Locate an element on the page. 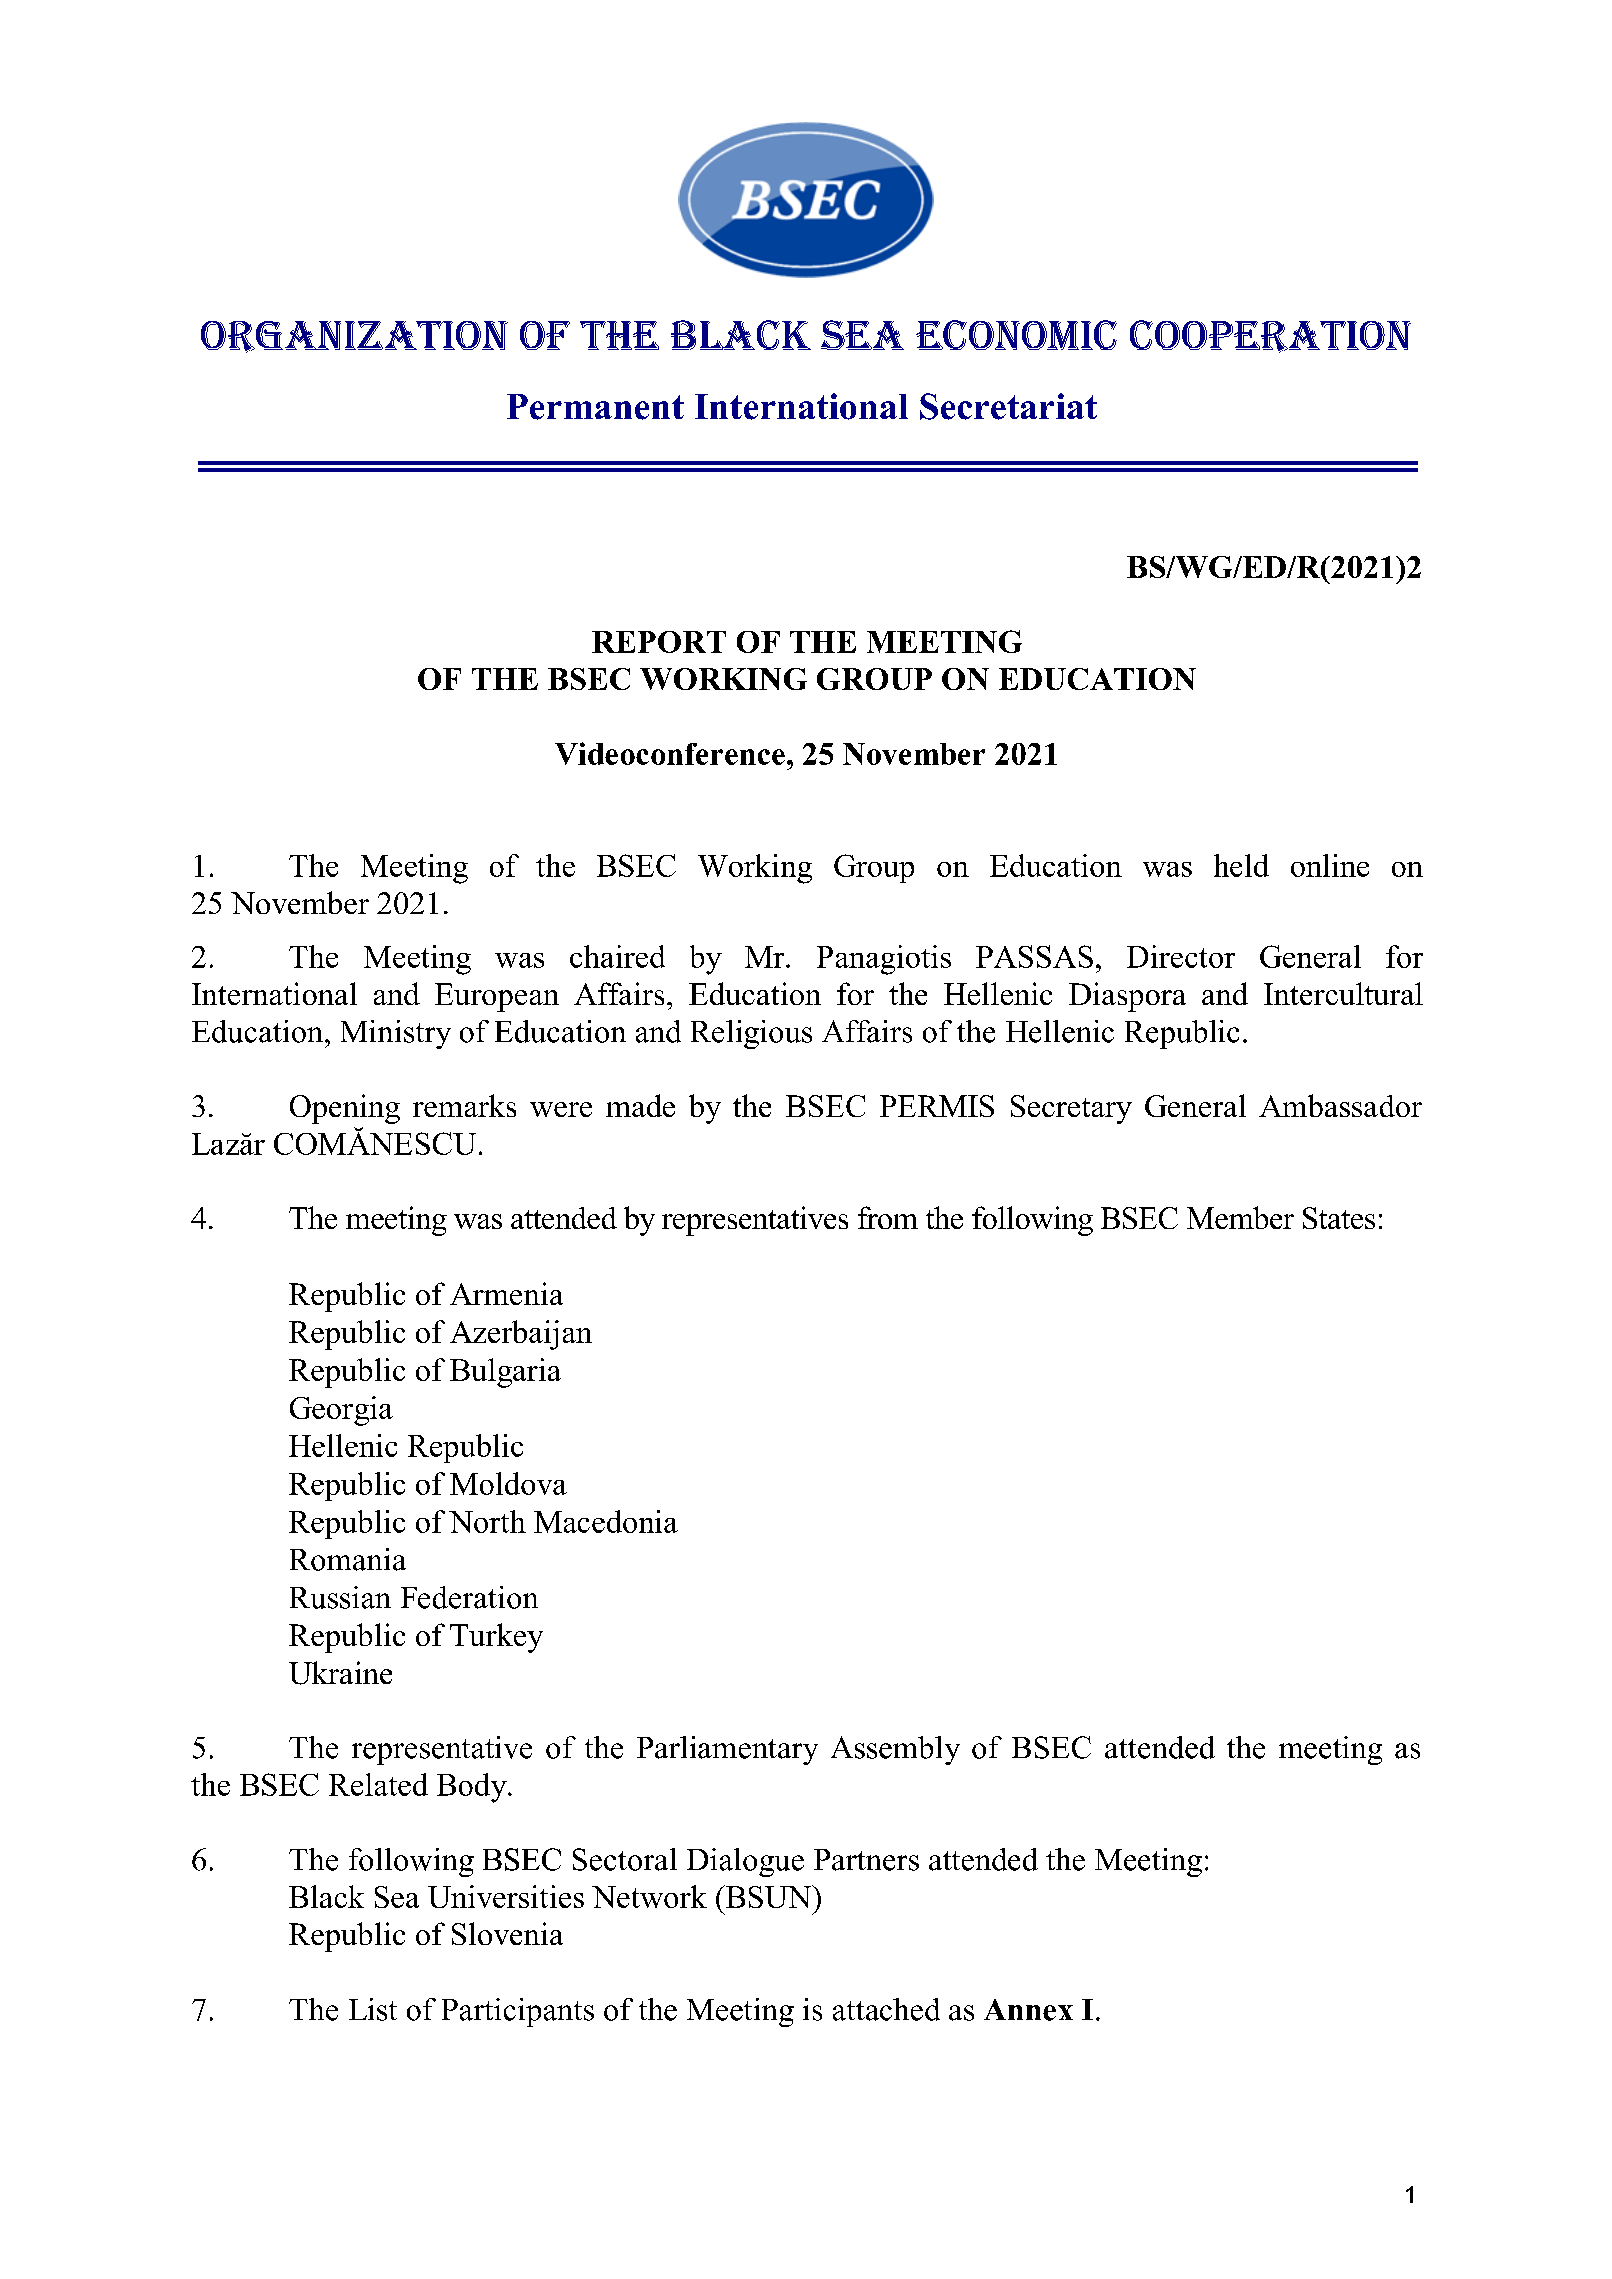  States is located at coordinates (1339, 1218).
